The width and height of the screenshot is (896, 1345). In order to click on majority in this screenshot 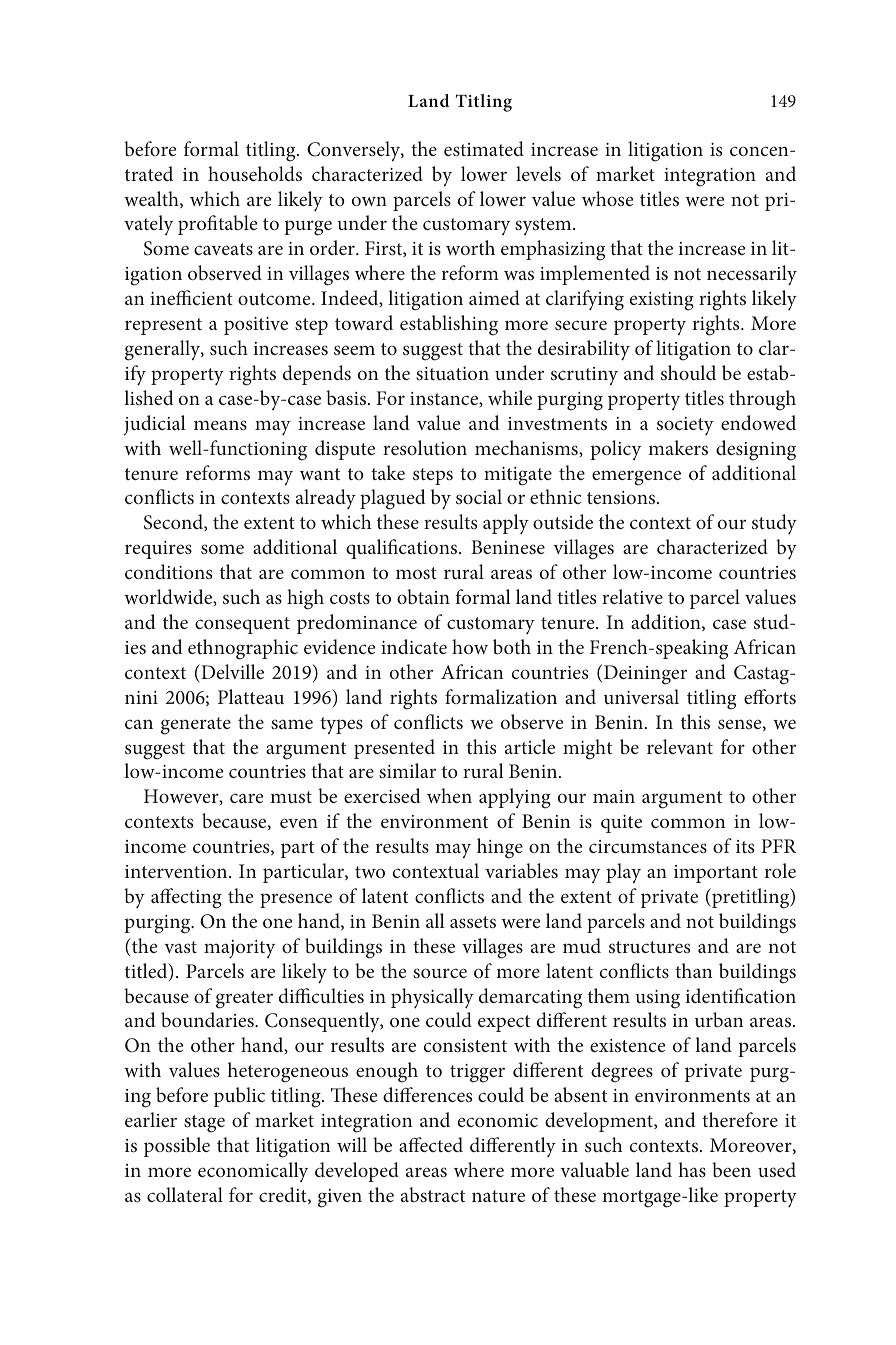, I will do `click(239, 949)`.
